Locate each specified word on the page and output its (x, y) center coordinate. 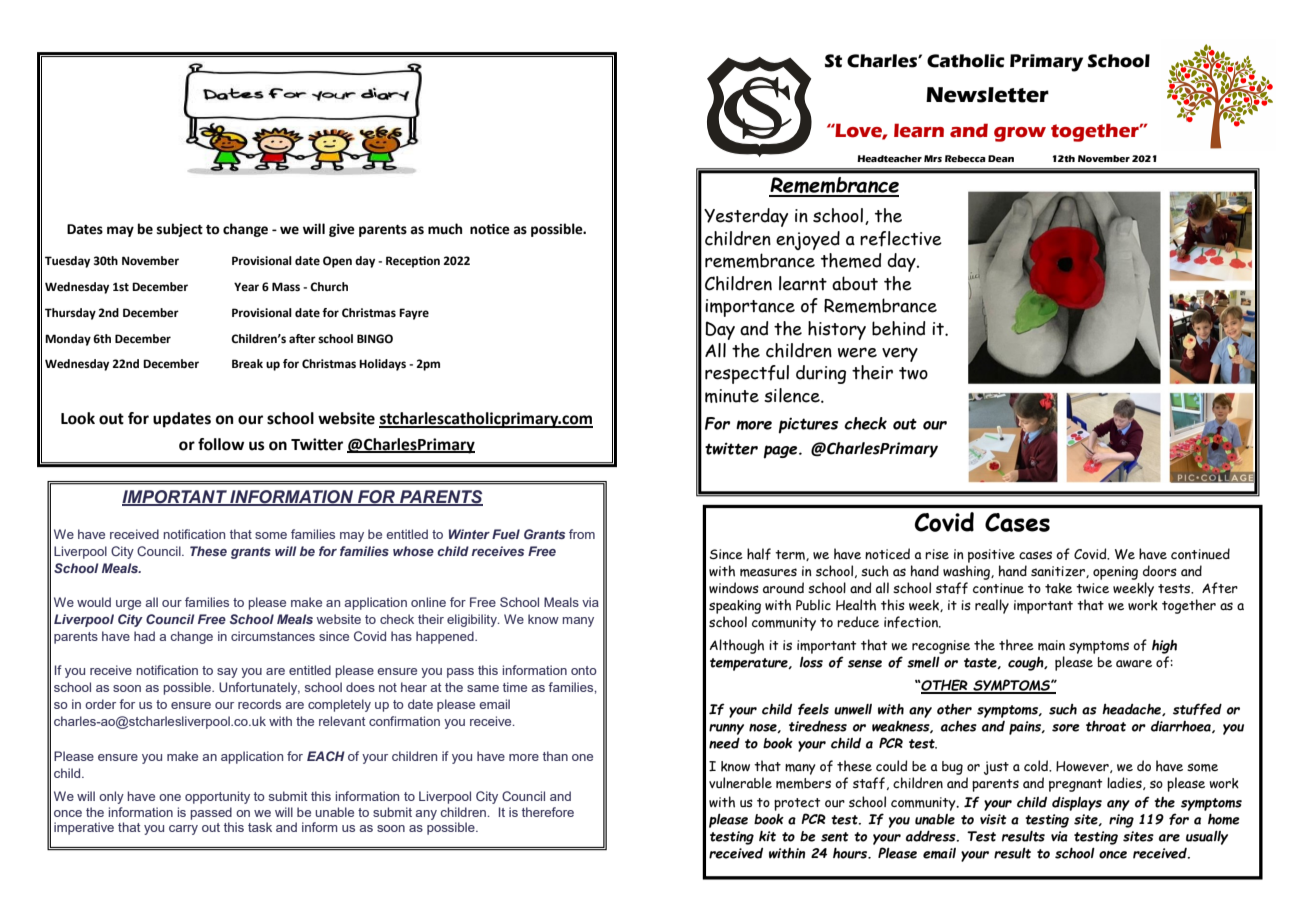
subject (180, 230)
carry (183, 830)
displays (1077, 803)
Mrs (933, 158)
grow (1020, 134)
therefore (548, 812)
